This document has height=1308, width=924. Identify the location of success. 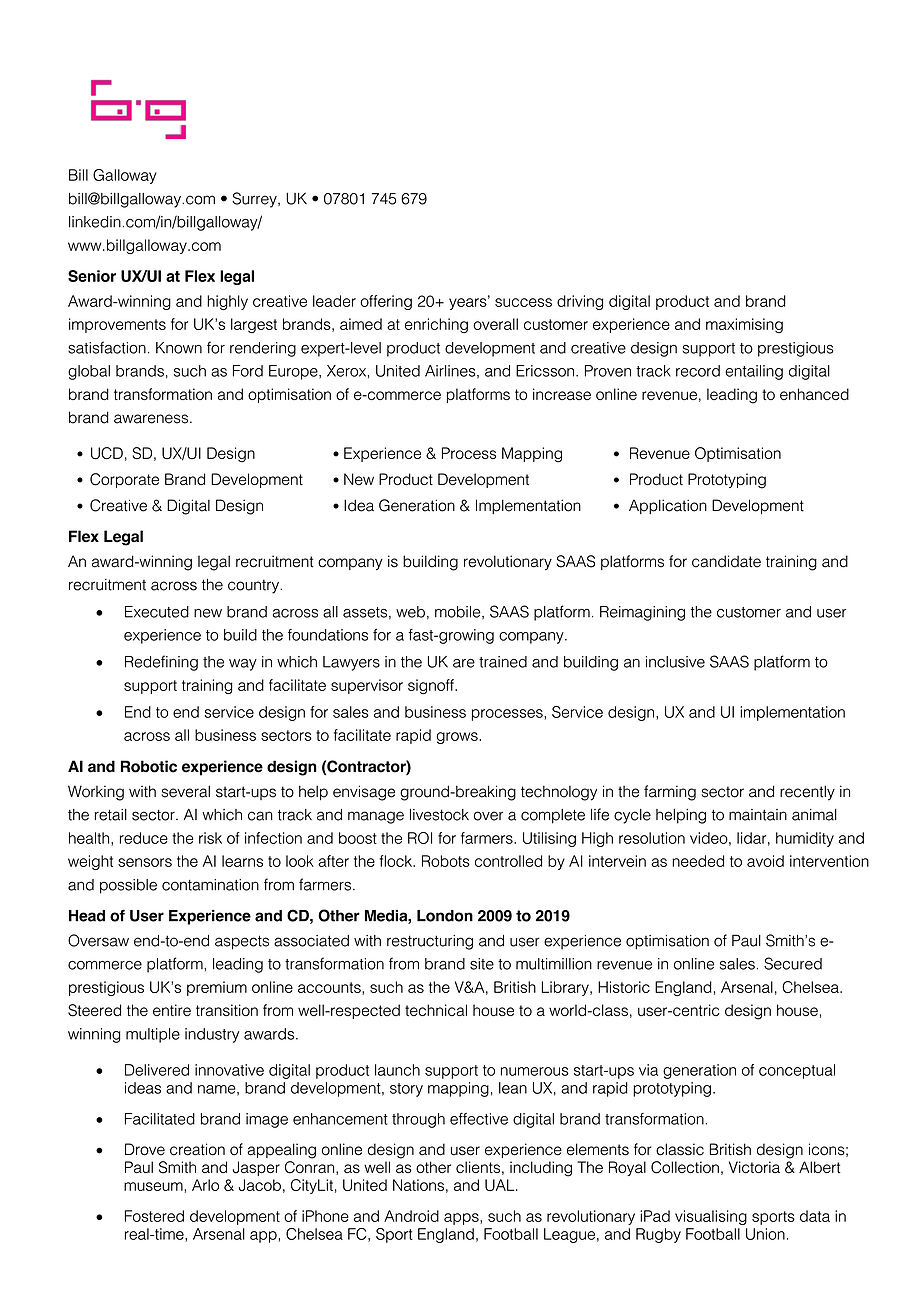
(523, 302).
